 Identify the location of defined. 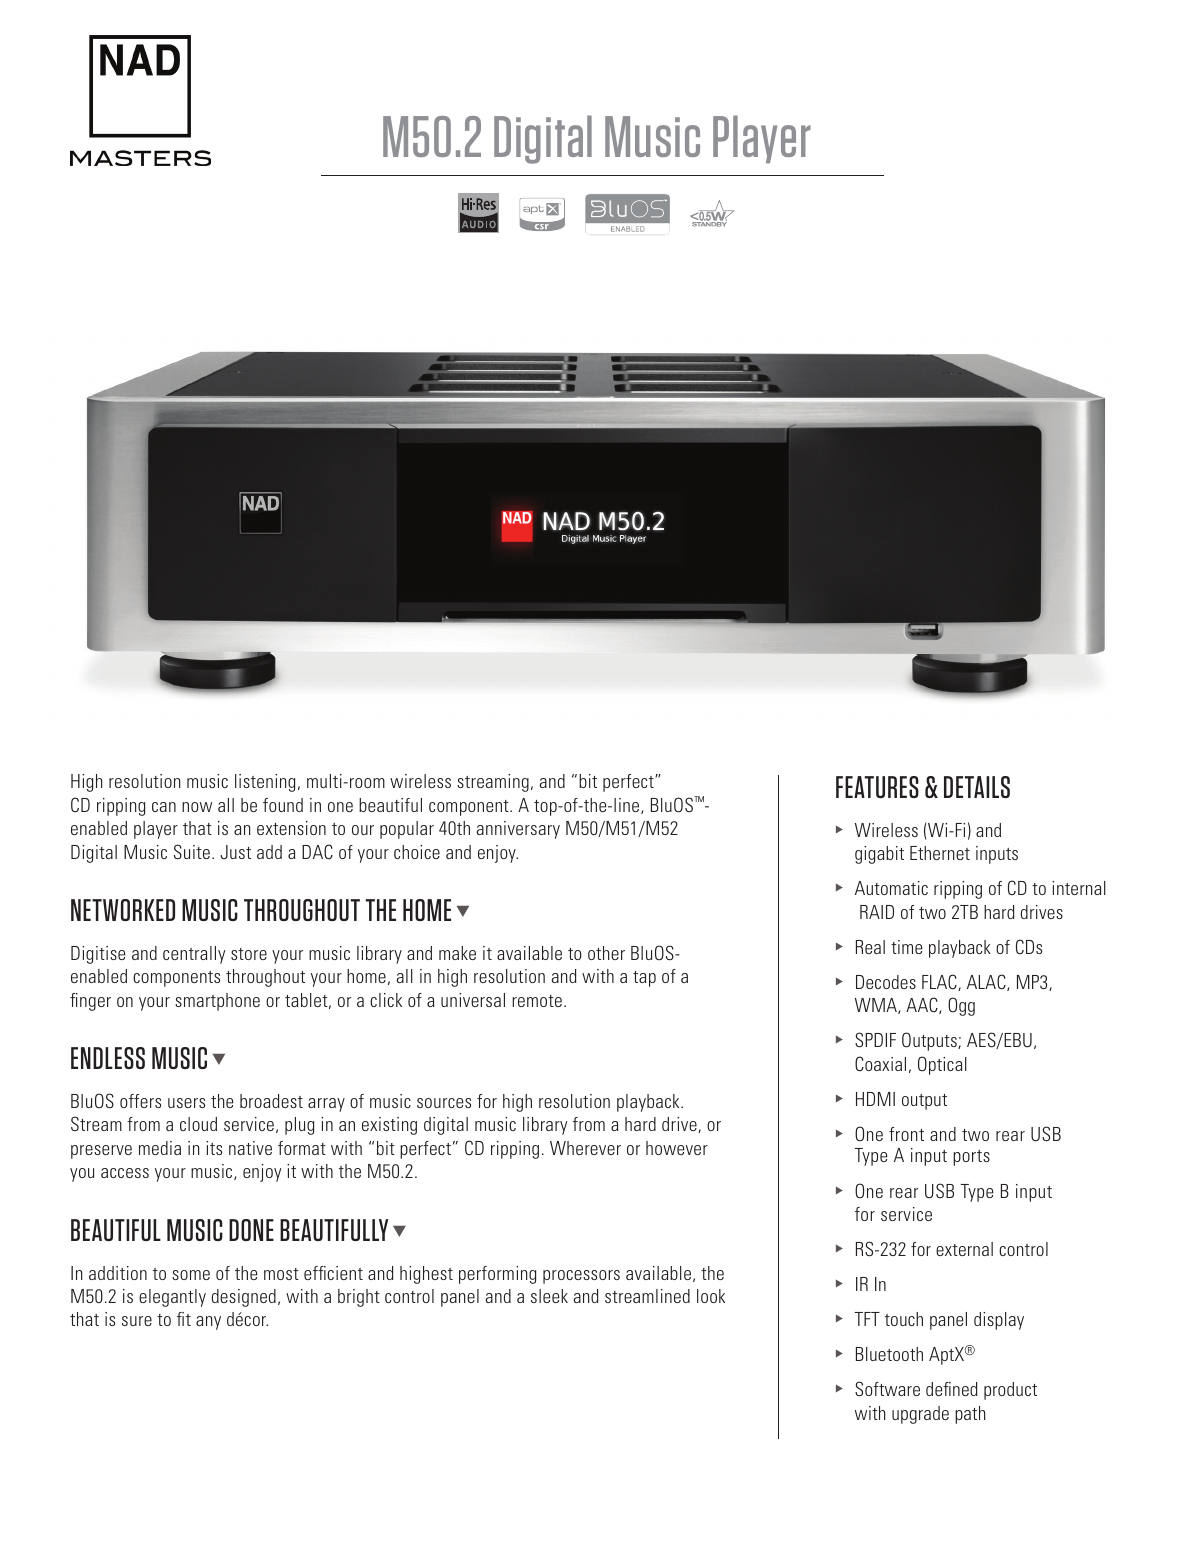
(952, 1389).
